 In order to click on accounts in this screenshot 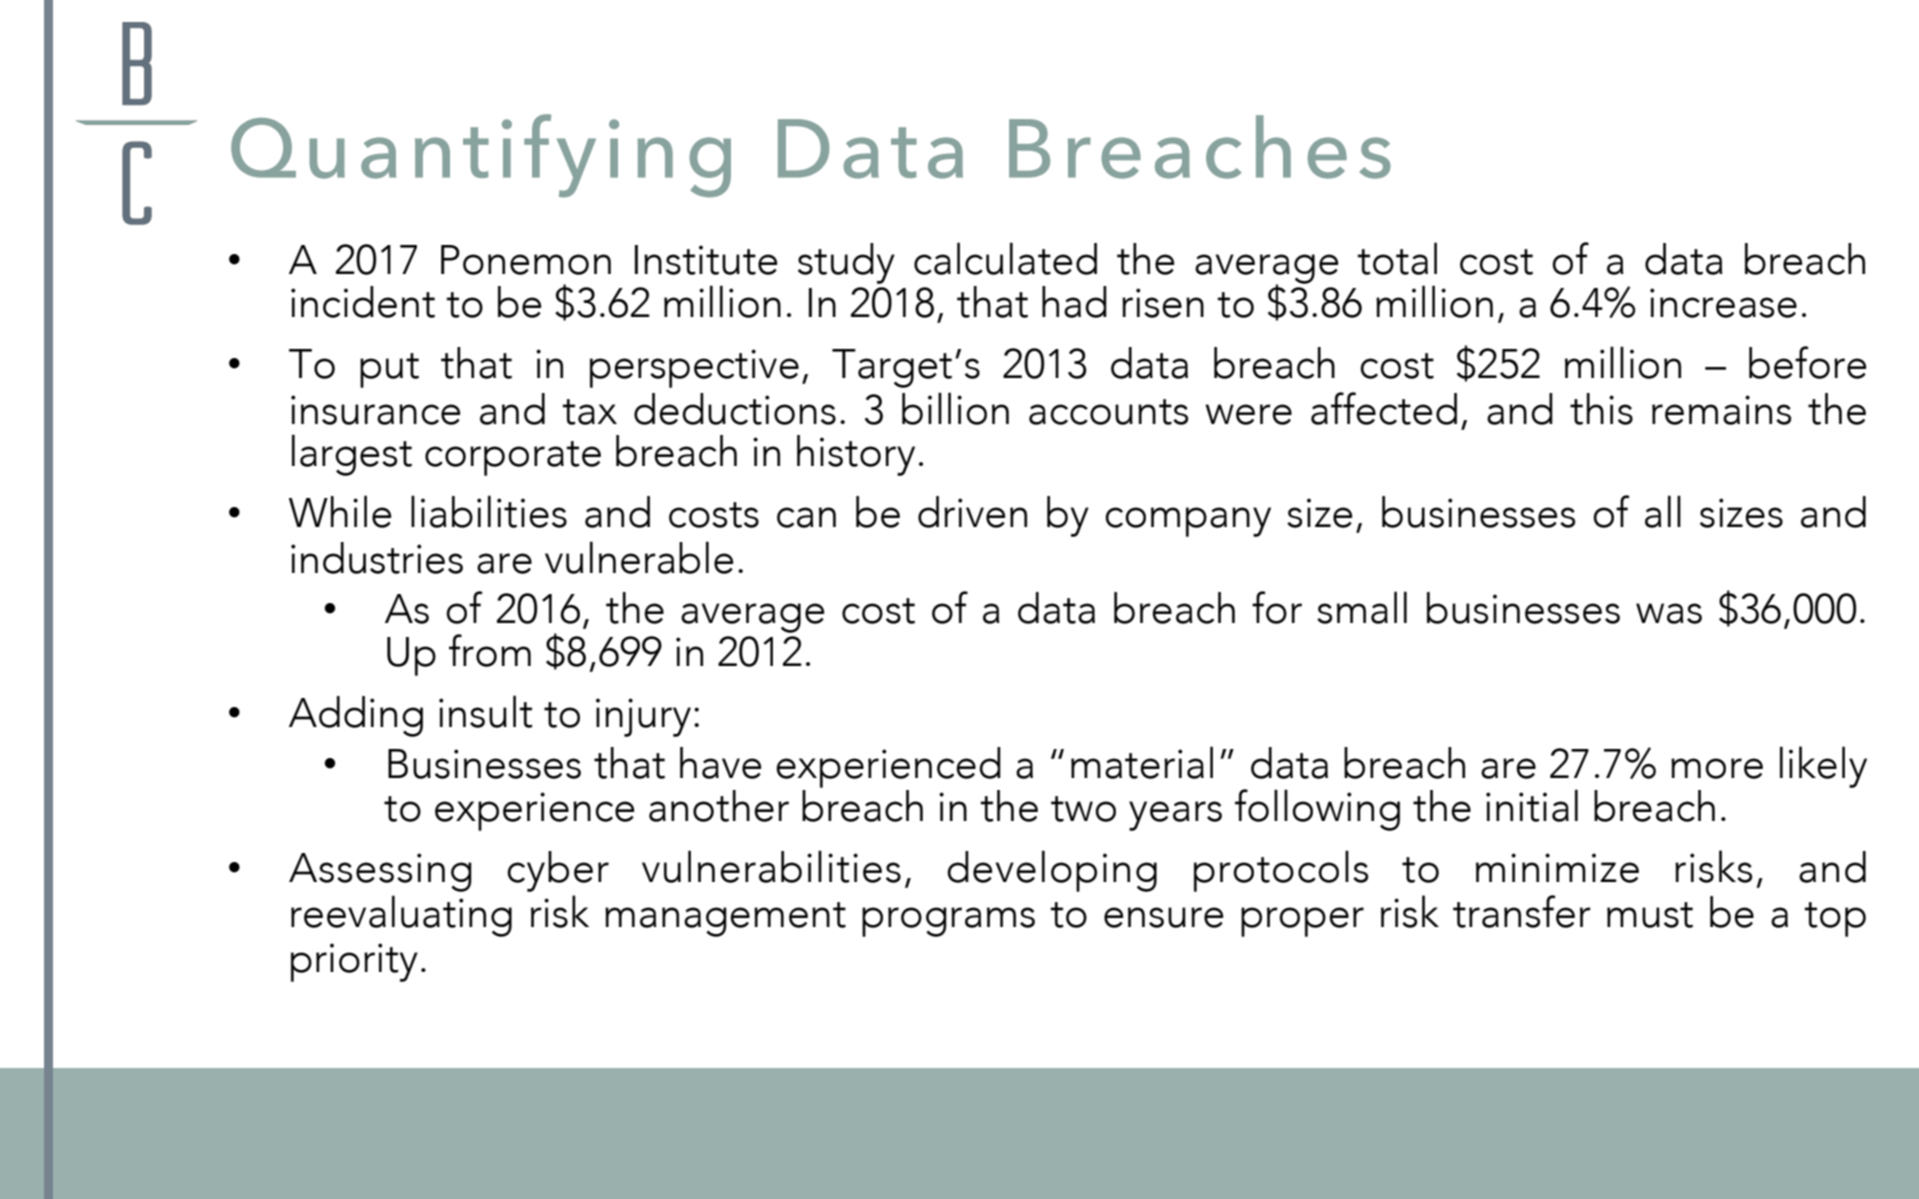, I will do `click(1108, 412)`.
